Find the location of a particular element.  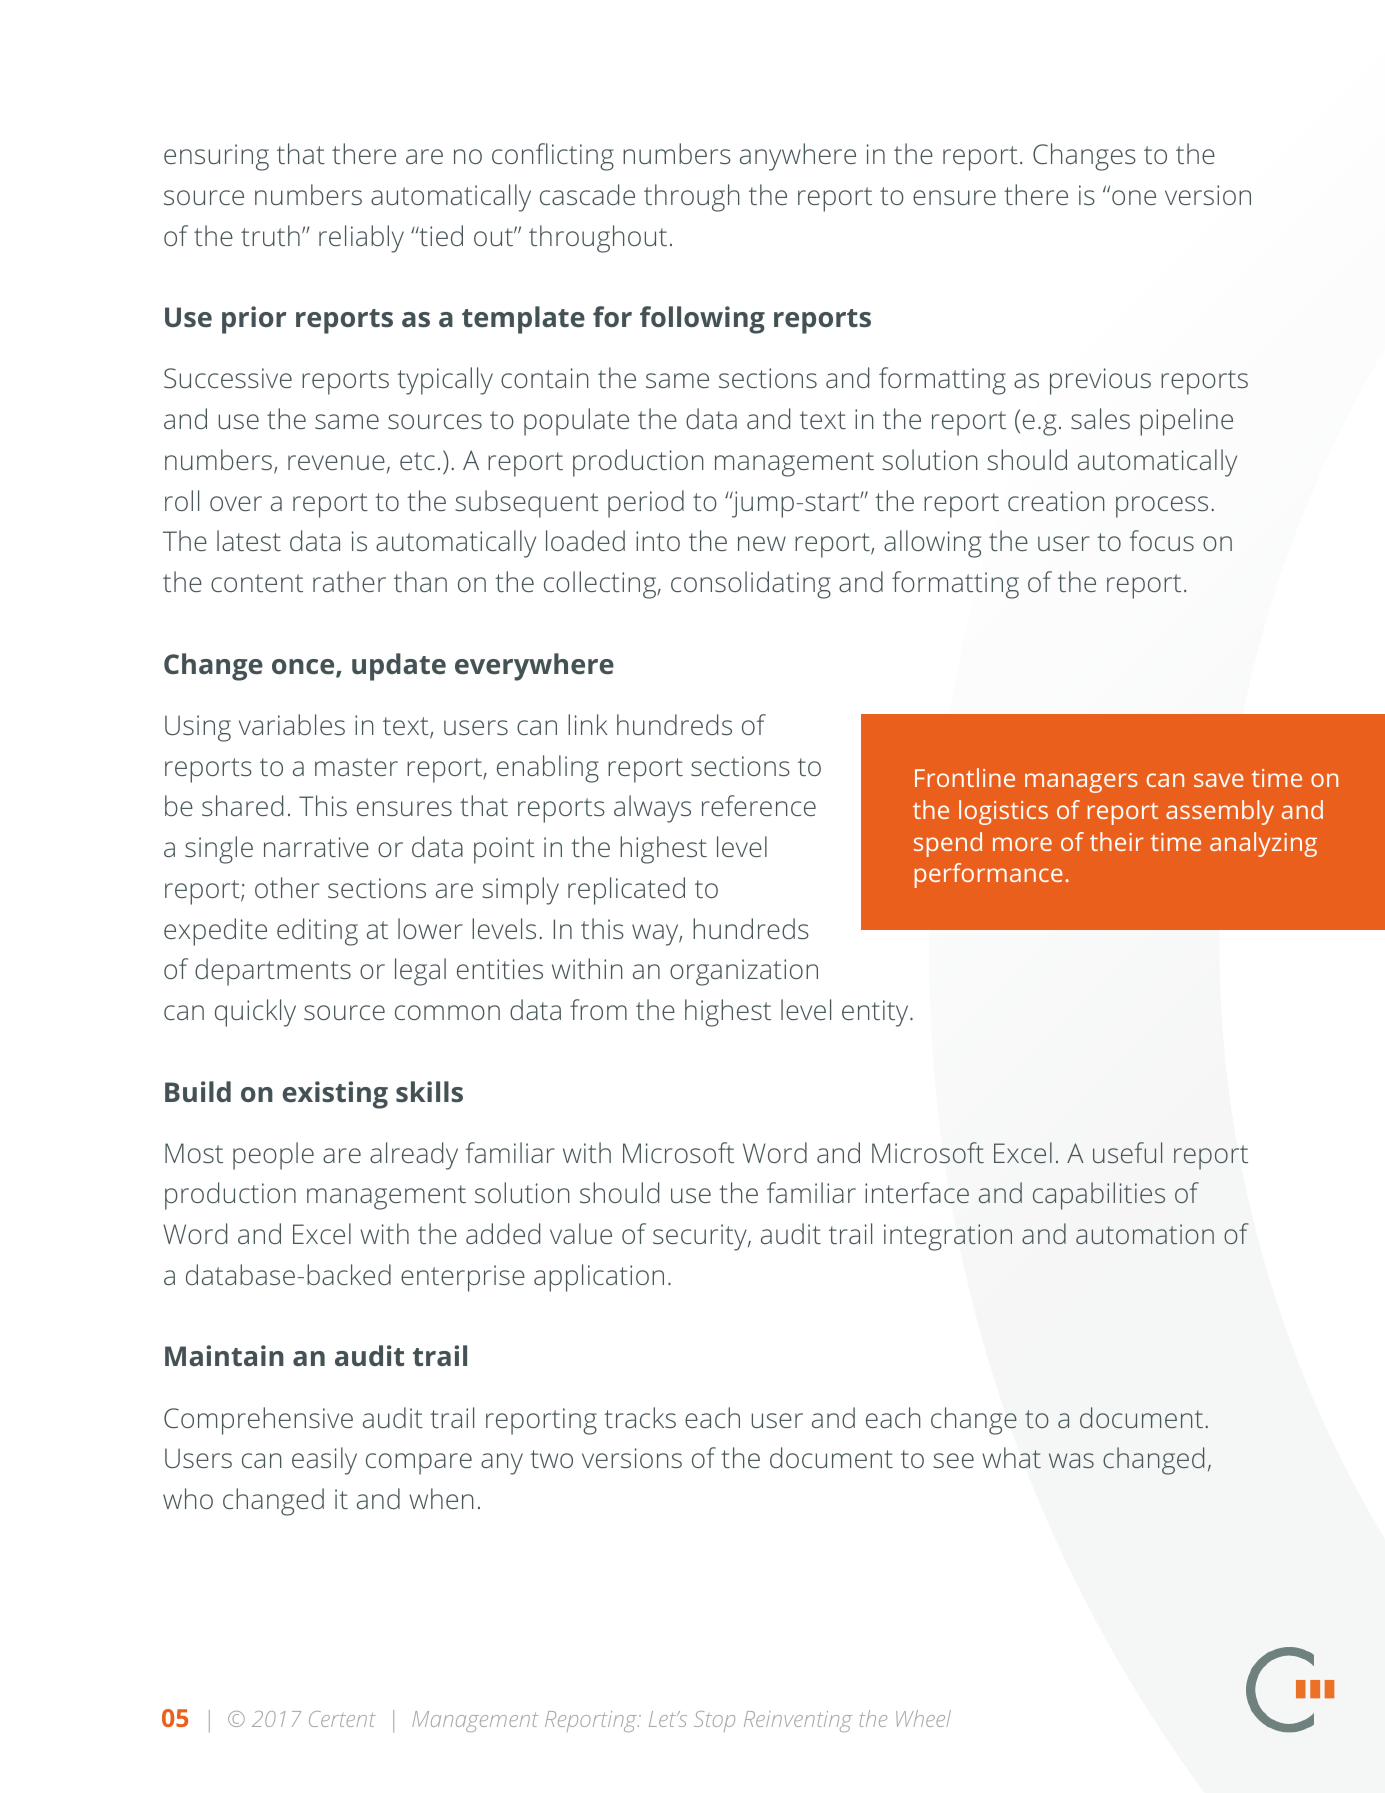

rather is located at coordinates (349, 581).
